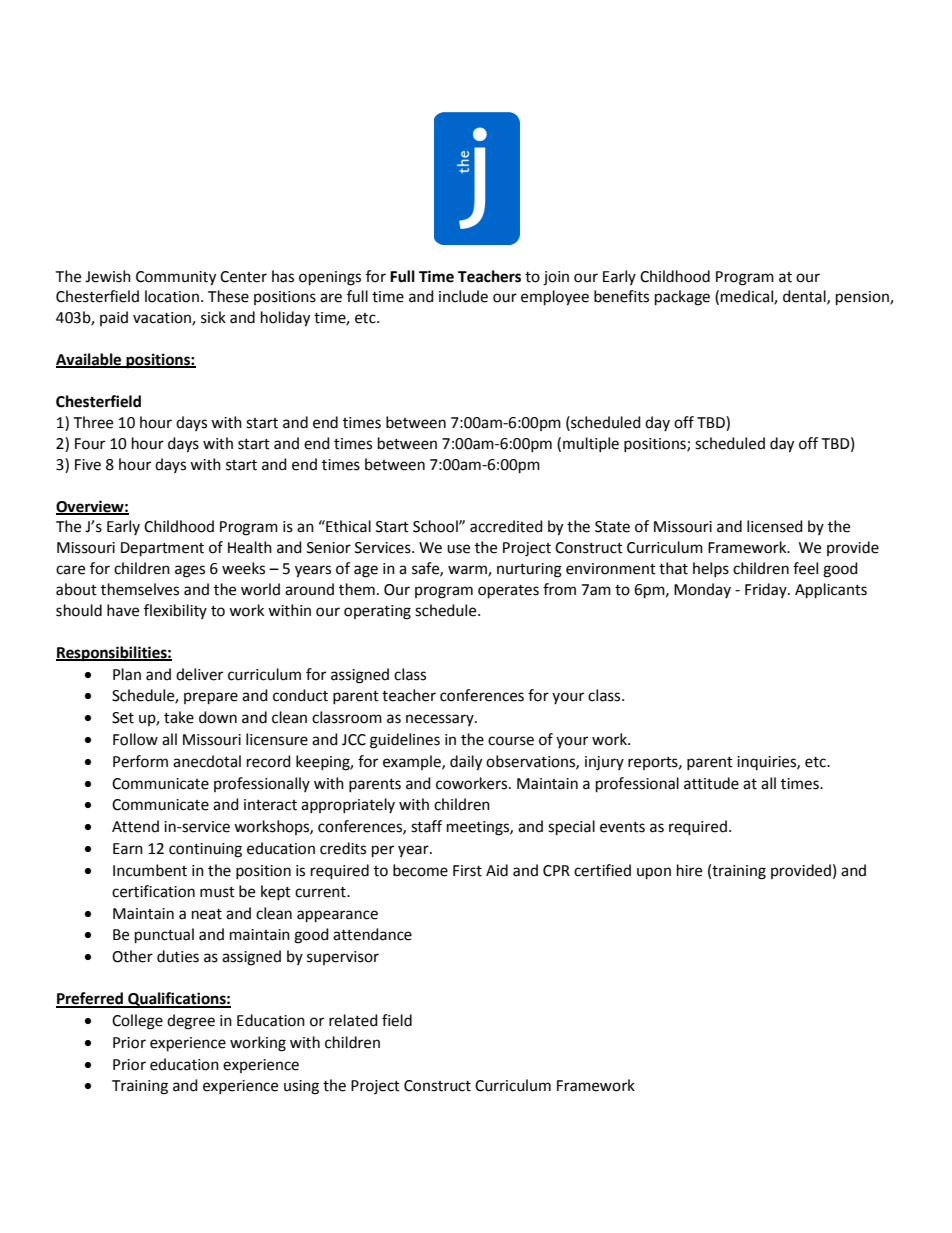 This page has height=1233, width=952. I want to click on hire, so click(689, 870).
